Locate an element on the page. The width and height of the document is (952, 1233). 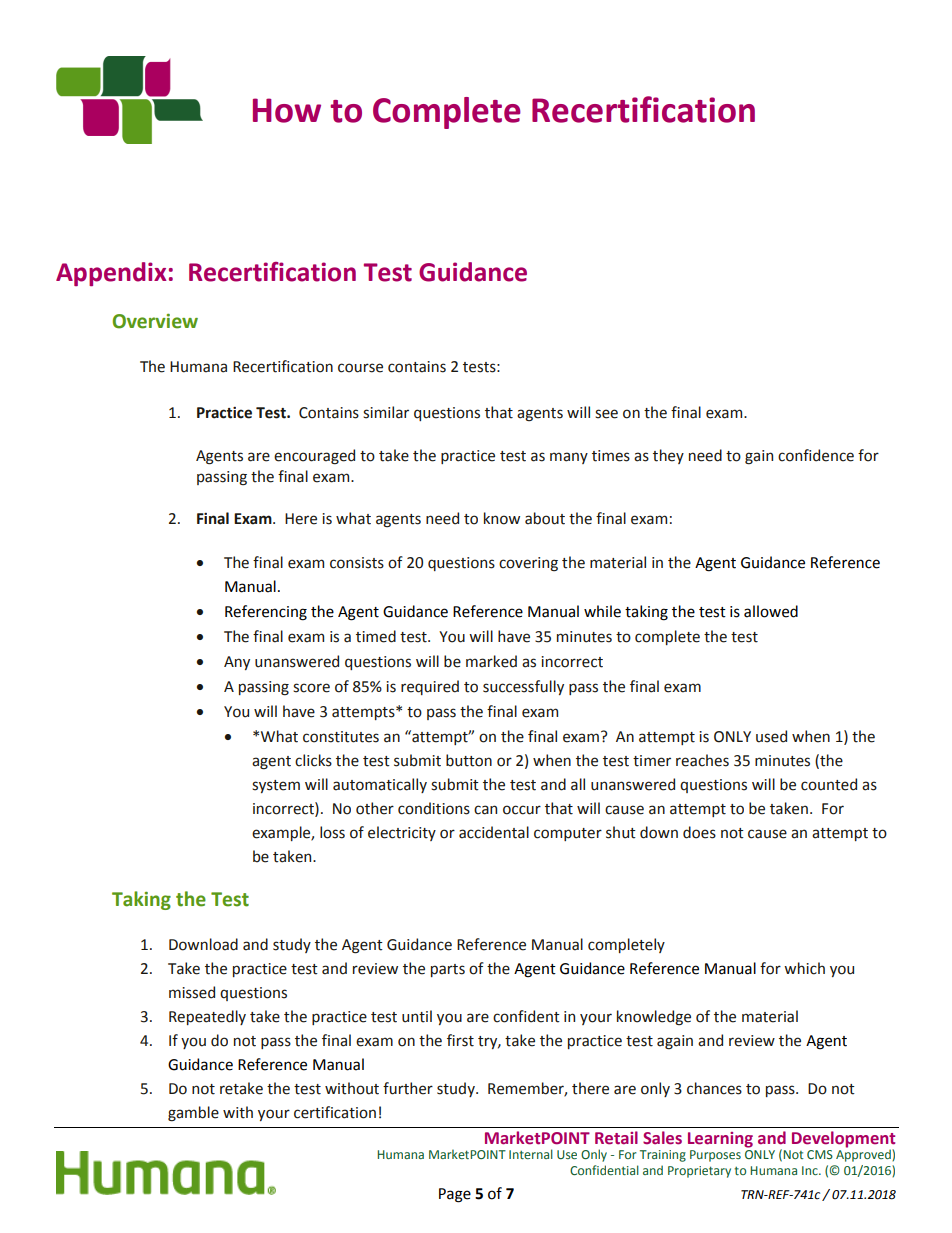
Internal is located at coordinates (531, 1154).
